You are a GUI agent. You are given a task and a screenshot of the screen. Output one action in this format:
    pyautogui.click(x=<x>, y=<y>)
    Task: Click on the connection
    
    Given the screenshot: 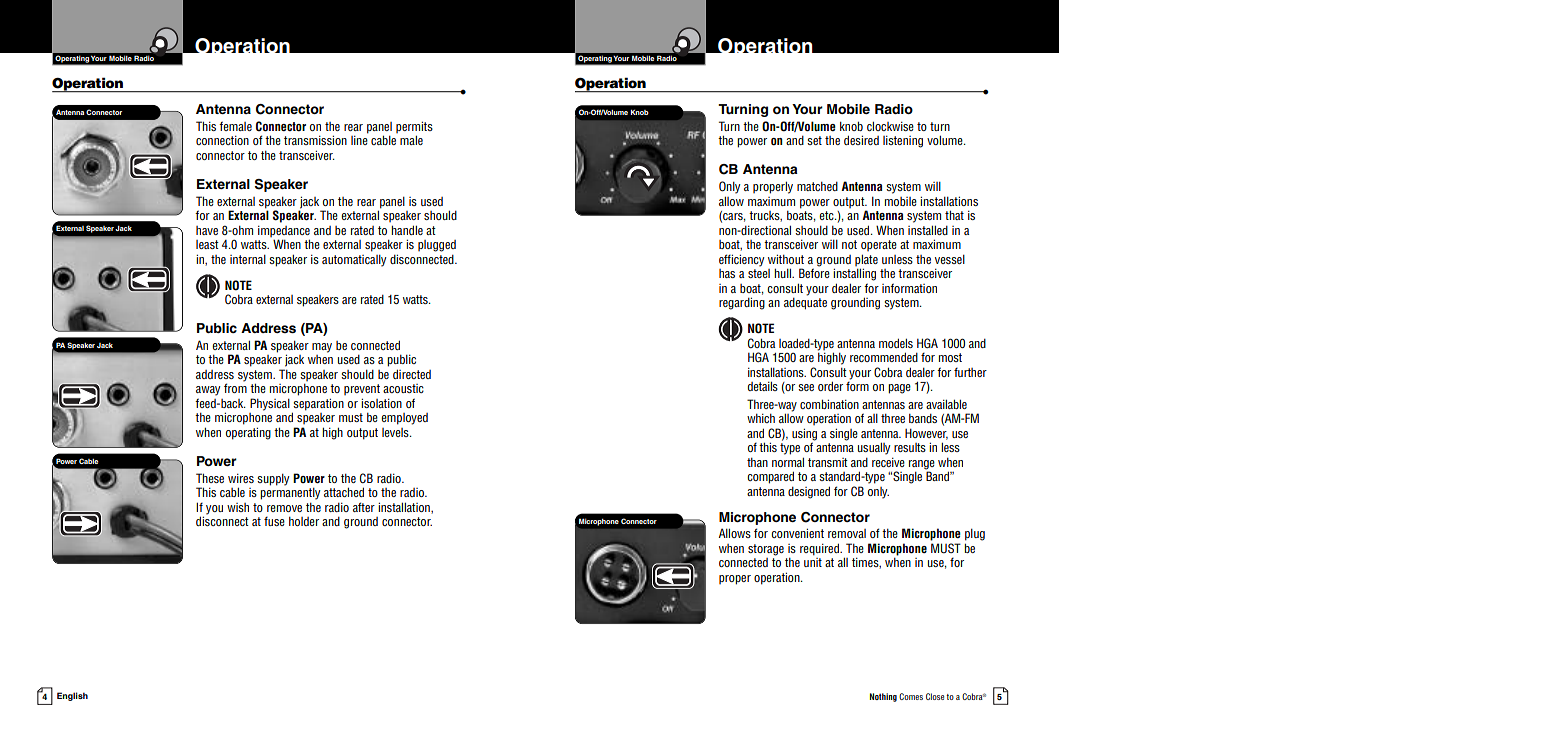 What is the action you would take?
    pyautogui.click(x=222, y=140)
